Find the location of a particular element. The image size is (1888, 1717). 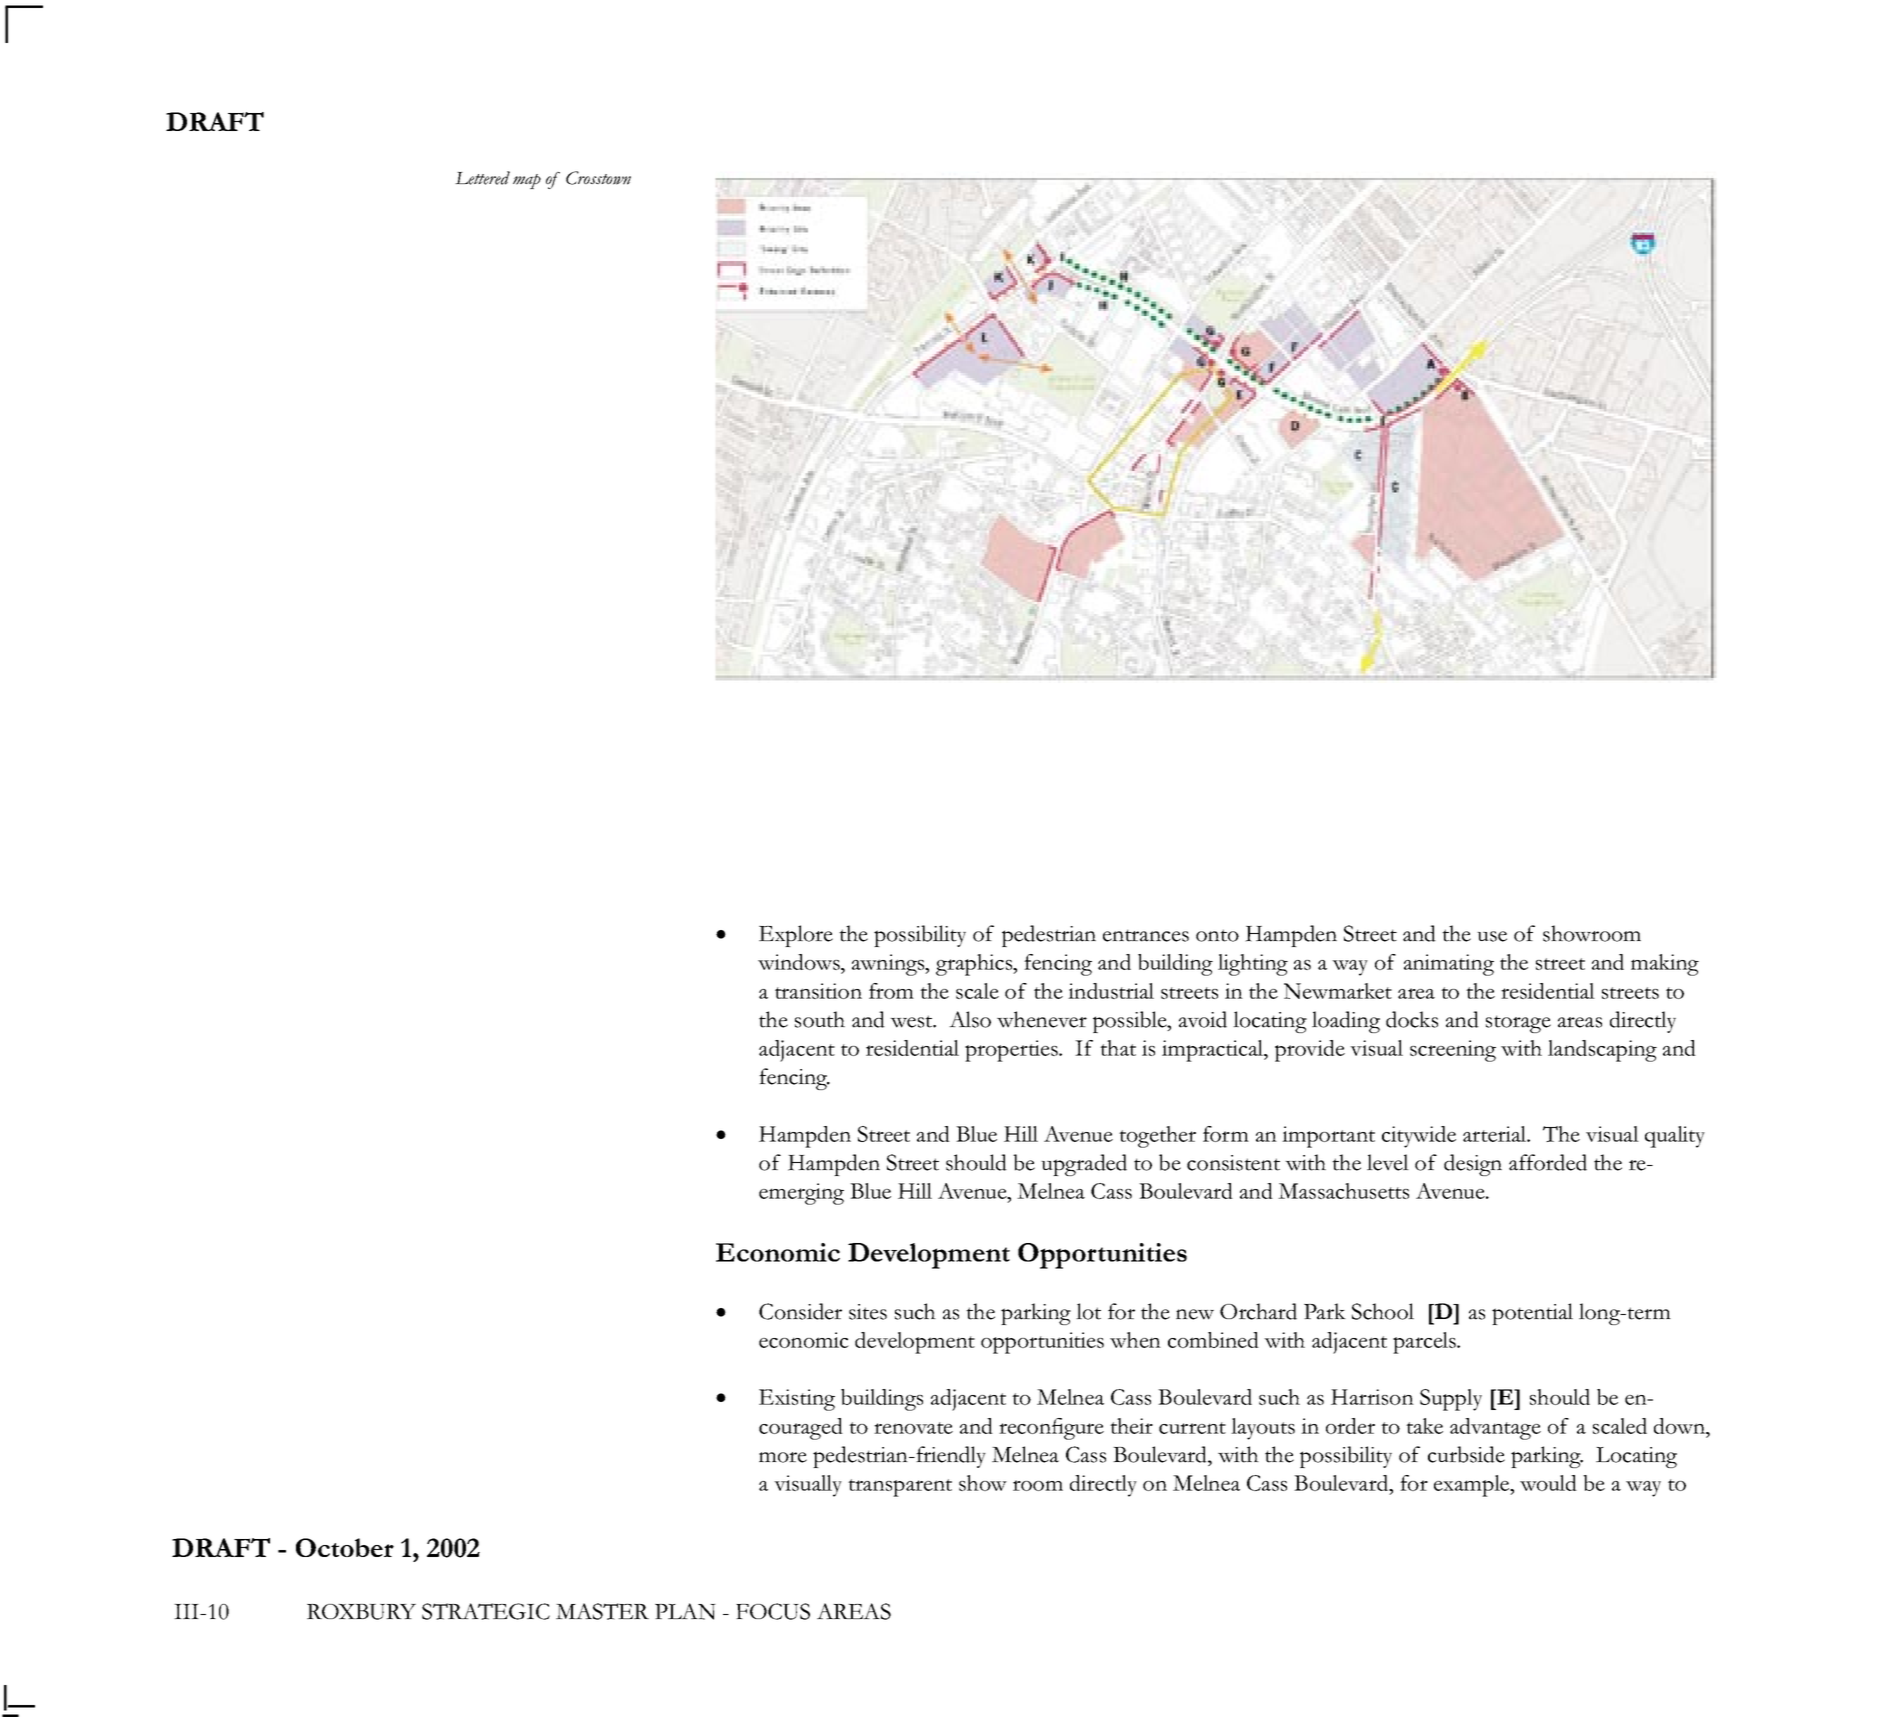

animating is located at coordinates (1449, 965).
